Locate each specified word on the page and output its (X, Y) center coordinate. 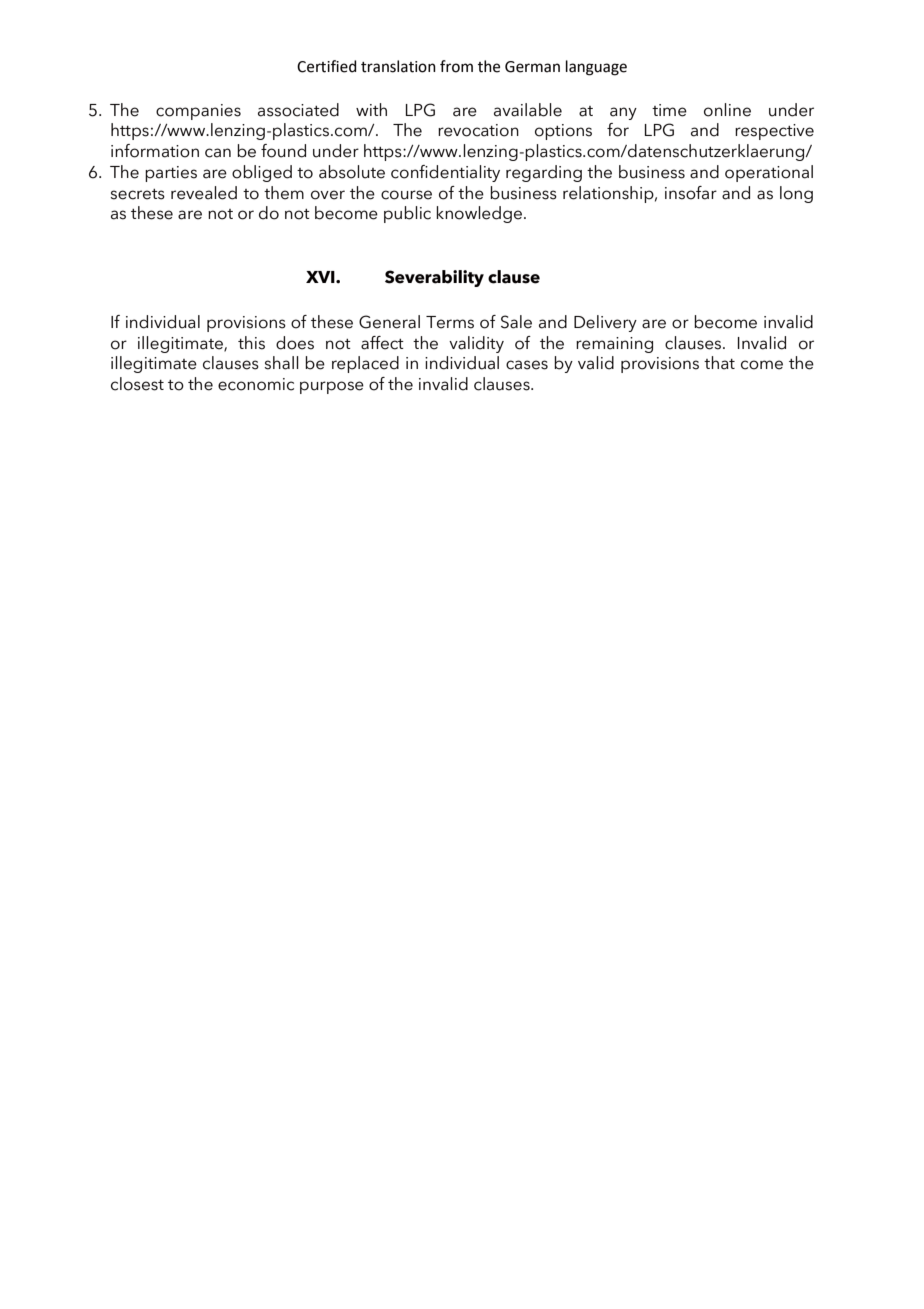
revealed (204, 193)
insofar (691, 193)
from (456, 66)
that (719, 363)
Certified (326, 66)
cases (527, 365)
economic (256, 384)
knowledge (479, 214)
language (596, 68)
